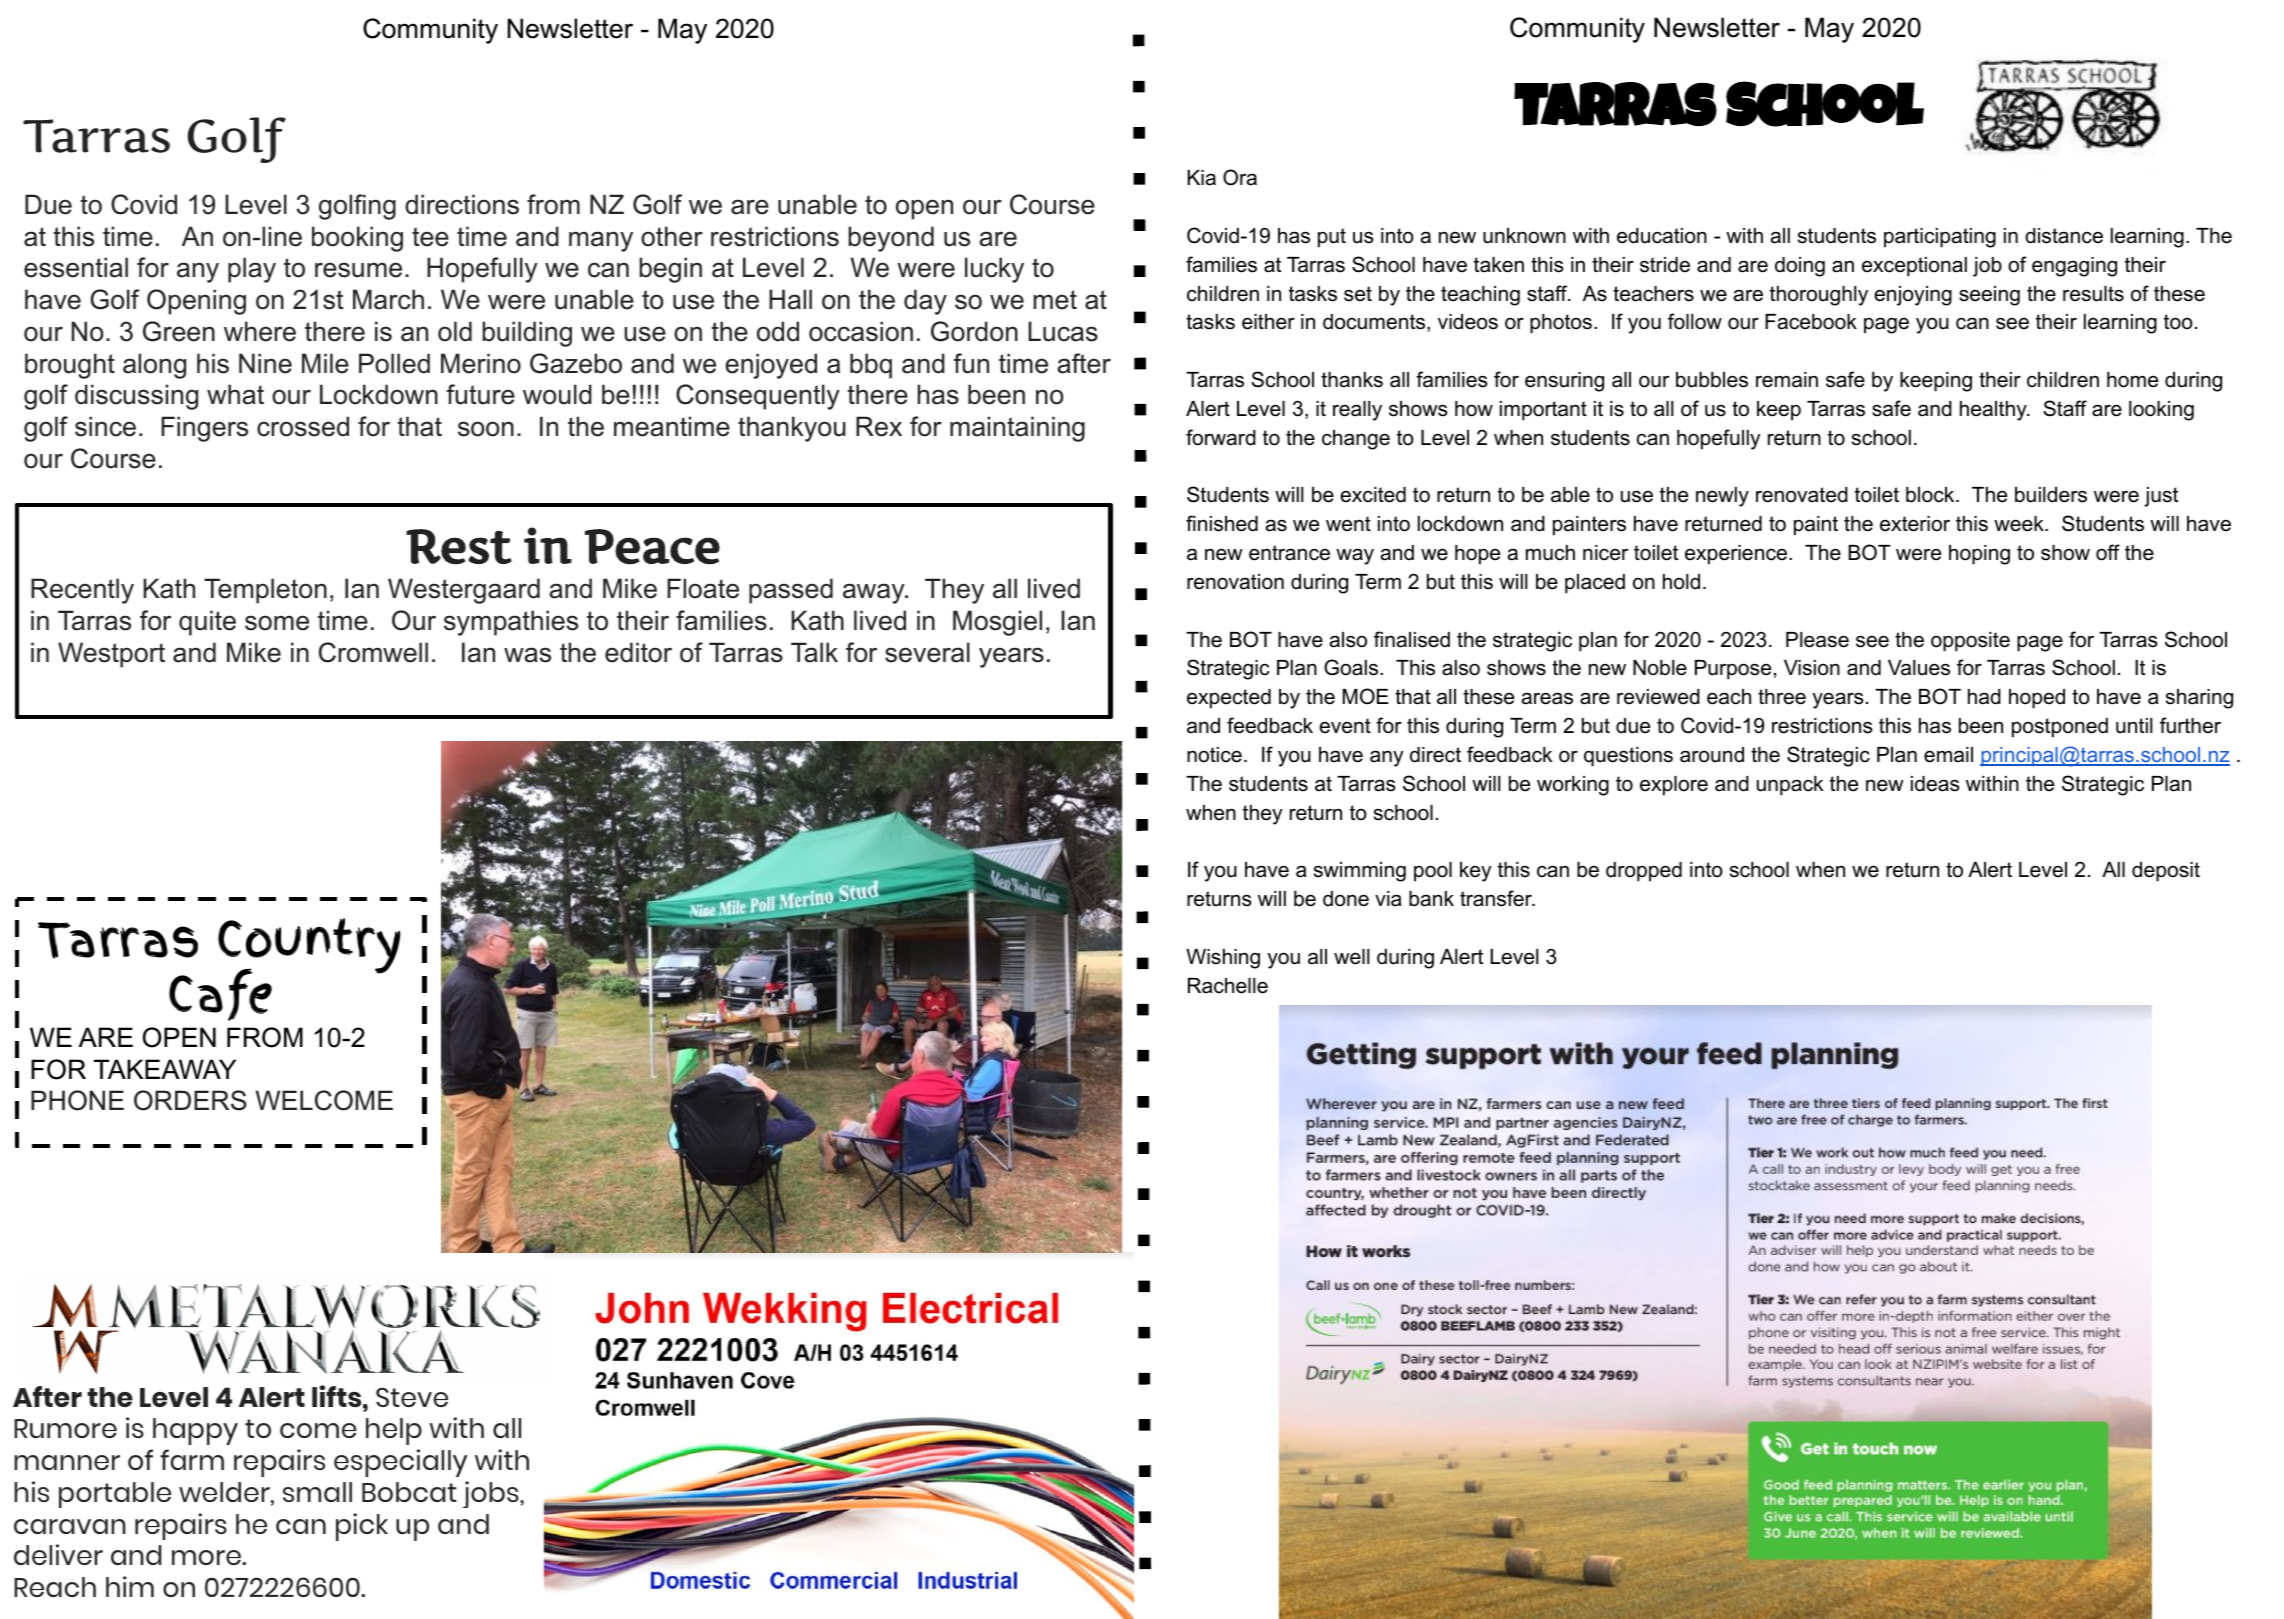 The height and width of the page is (1619, 2284). I want to click on Steve, so click(412, 1397).
